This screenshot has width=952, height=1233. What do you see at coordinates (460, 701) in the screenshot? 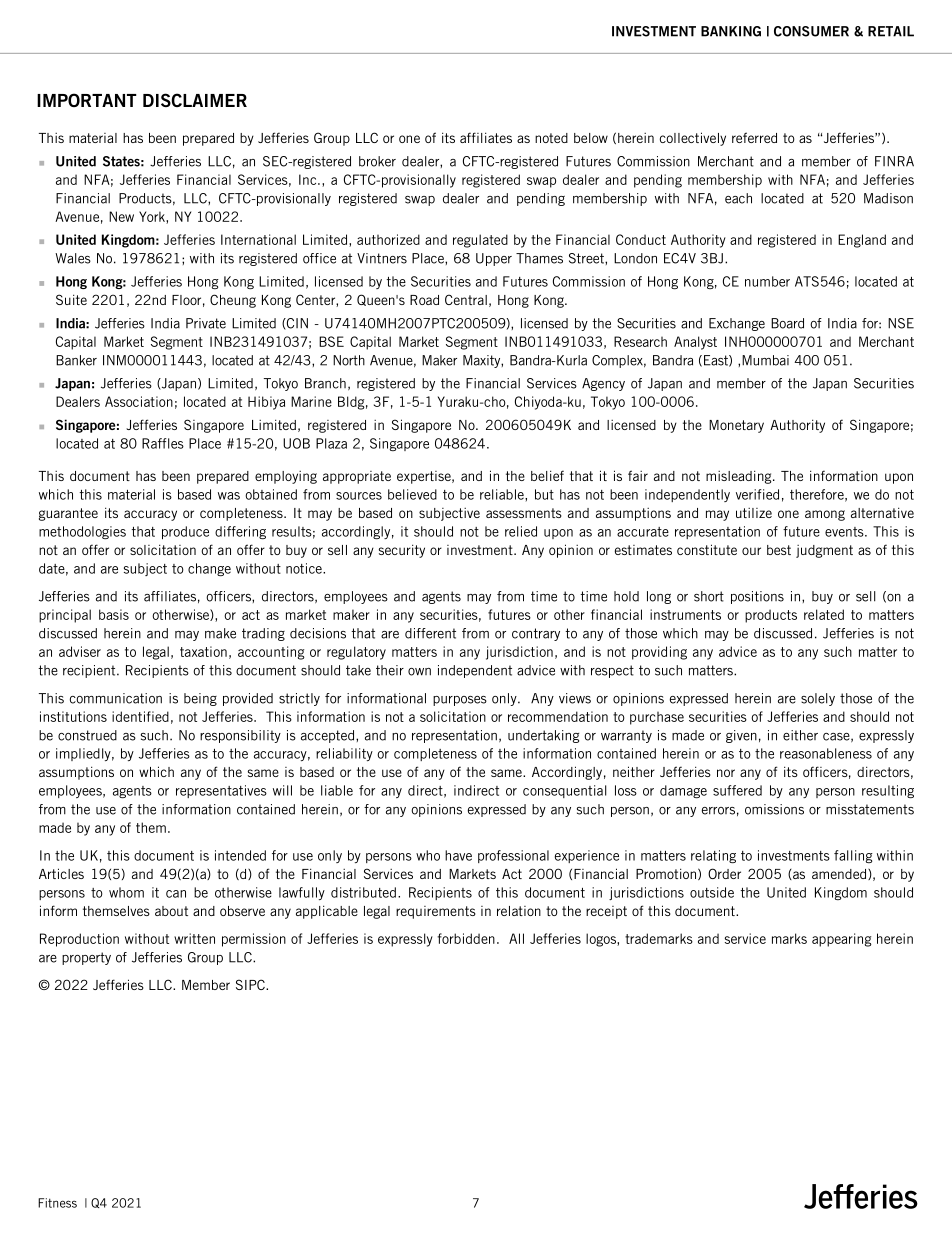
I see `purposes` at bounding box center [460, 701].
